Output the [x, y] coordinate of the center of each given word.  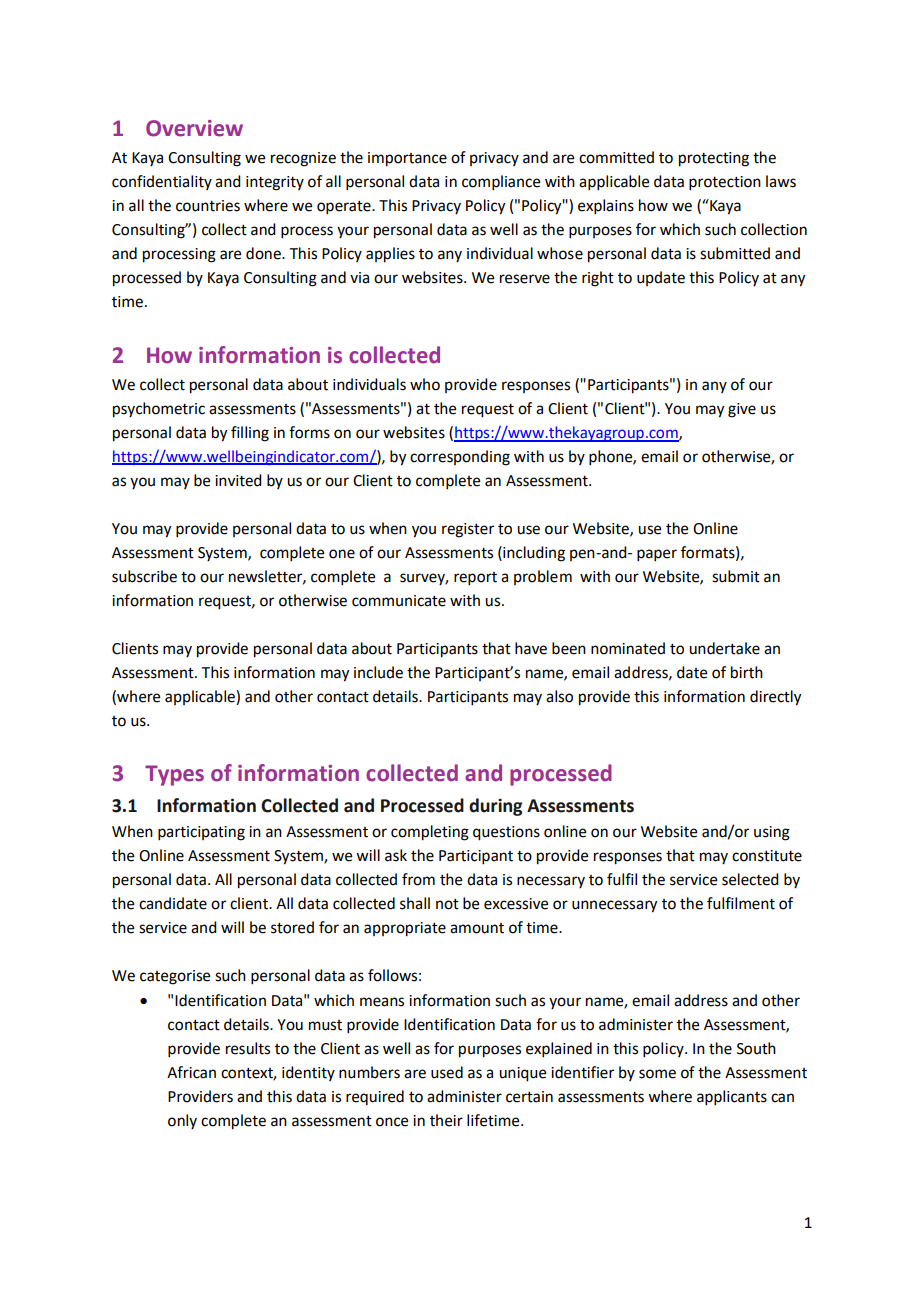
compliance [501, 183]
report [475, 579]
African [191, 1072]
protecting [714, 159]
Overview [194, 128]
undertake [724, 648]
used [447, 1072]
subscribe [144, 576]
